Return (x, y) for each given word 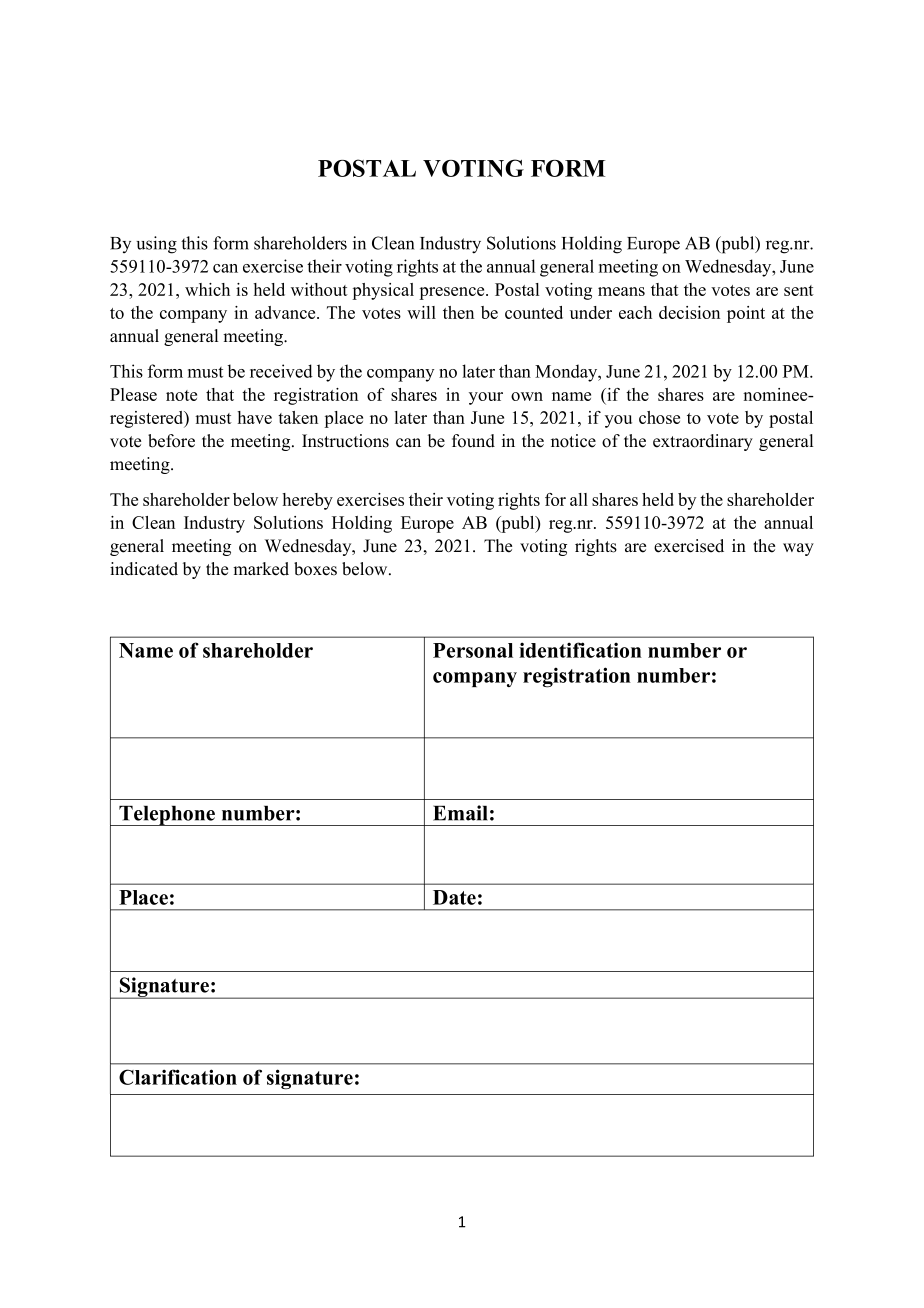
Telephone (167, 815)
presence (453, 293)
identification (580, 650)
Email (460, 813)
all (579, 499)
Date (454, 897)
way (798, 549)
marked (261, 569)
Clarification (178, 1077)
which (207, 289)
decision (689, 312)
